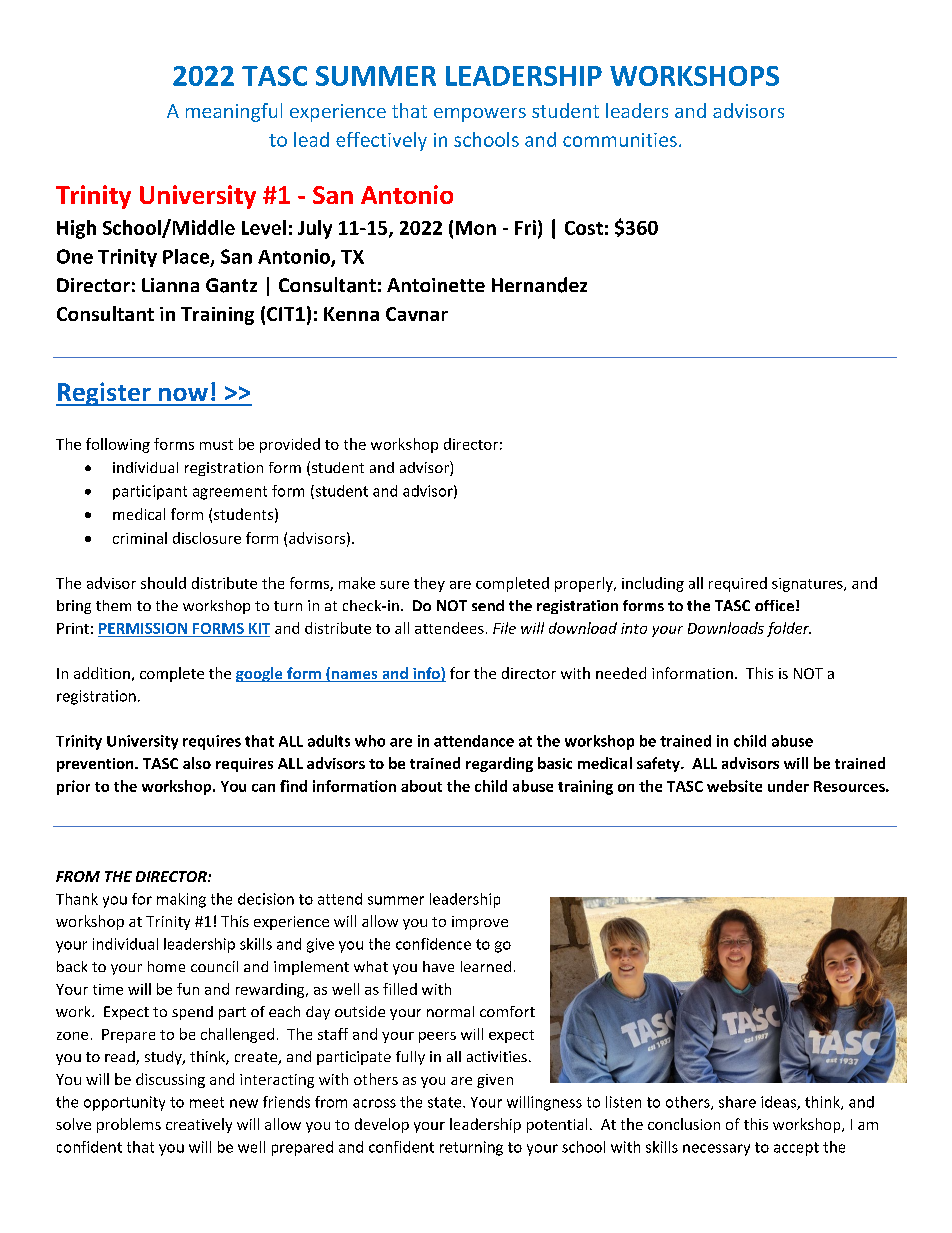  What do you see at coordinates (446, 1102) in the page?
I see `state` at bounding box center [446, 1102].
